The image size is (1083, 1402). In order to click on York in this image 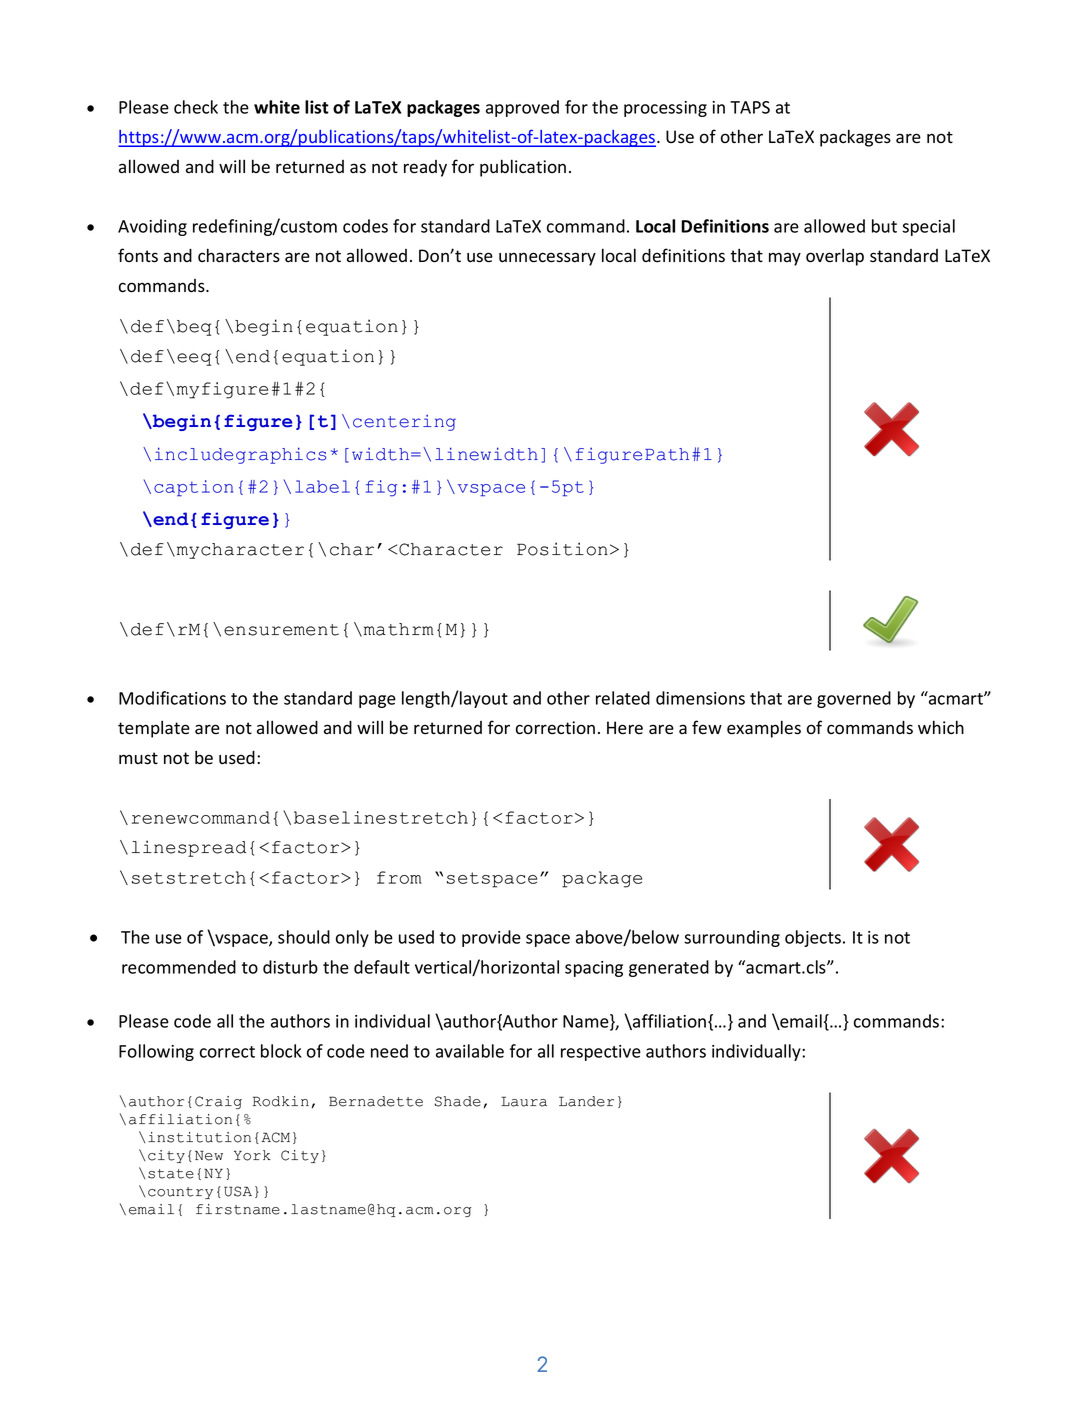, I will do `click(252, 1155)`.
